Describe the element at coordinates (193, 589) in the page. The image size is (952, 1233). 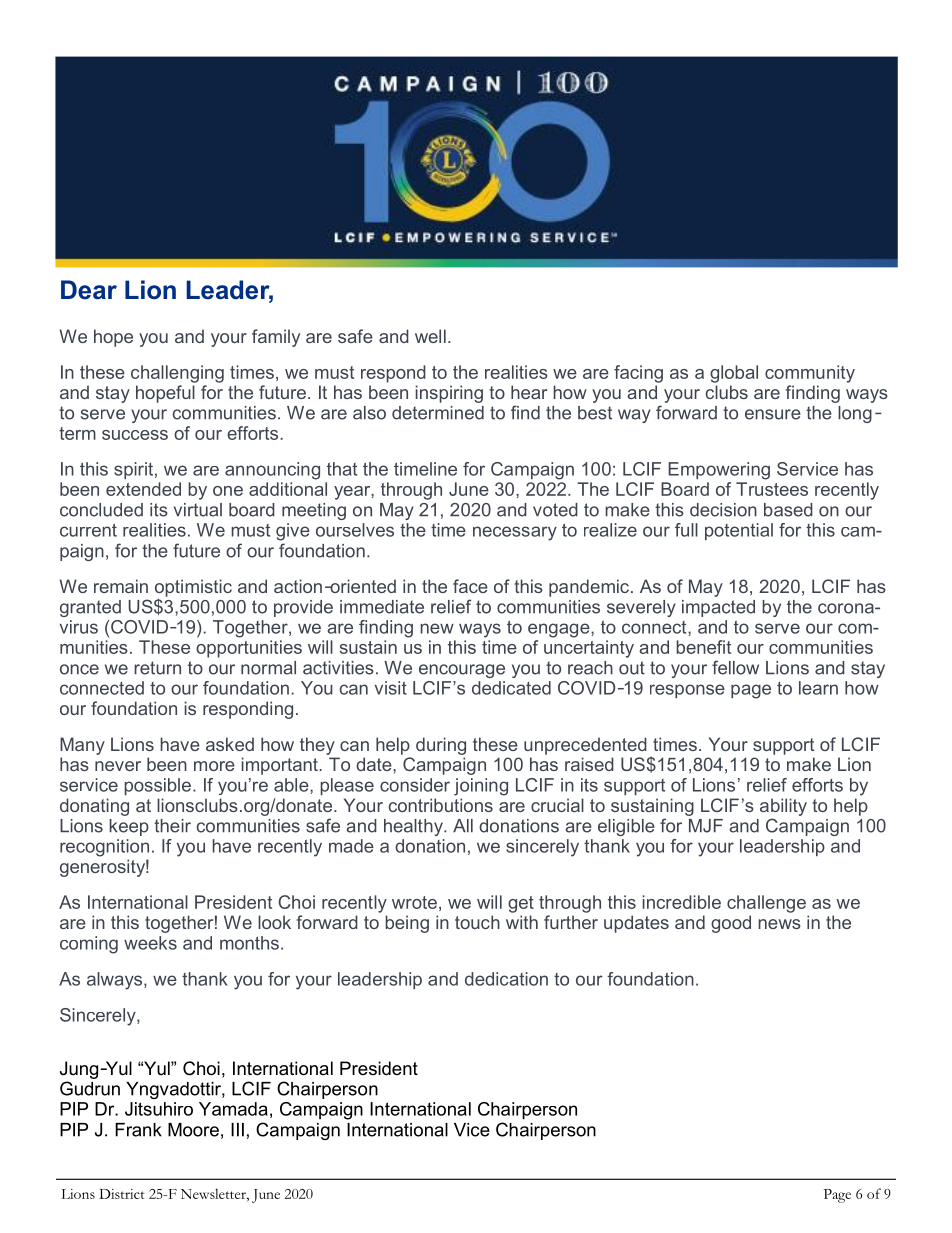
I see `optimistic` at that location.
